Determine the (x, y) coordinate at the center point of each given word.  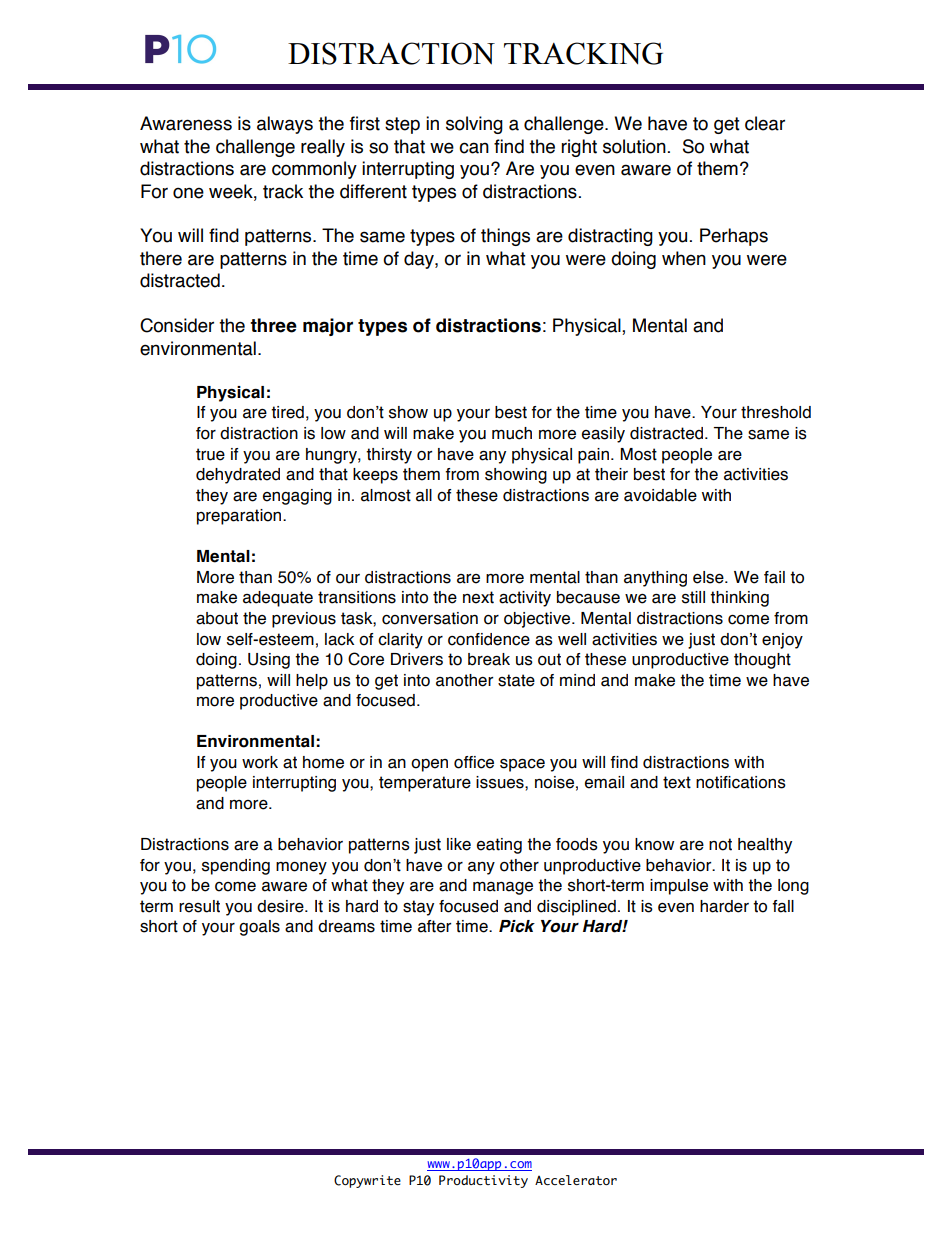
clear (765, 123)
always (285, 125)
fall (783, 906)
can (474, 148)
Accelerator (576, 1180)
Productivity (483, 1181)
